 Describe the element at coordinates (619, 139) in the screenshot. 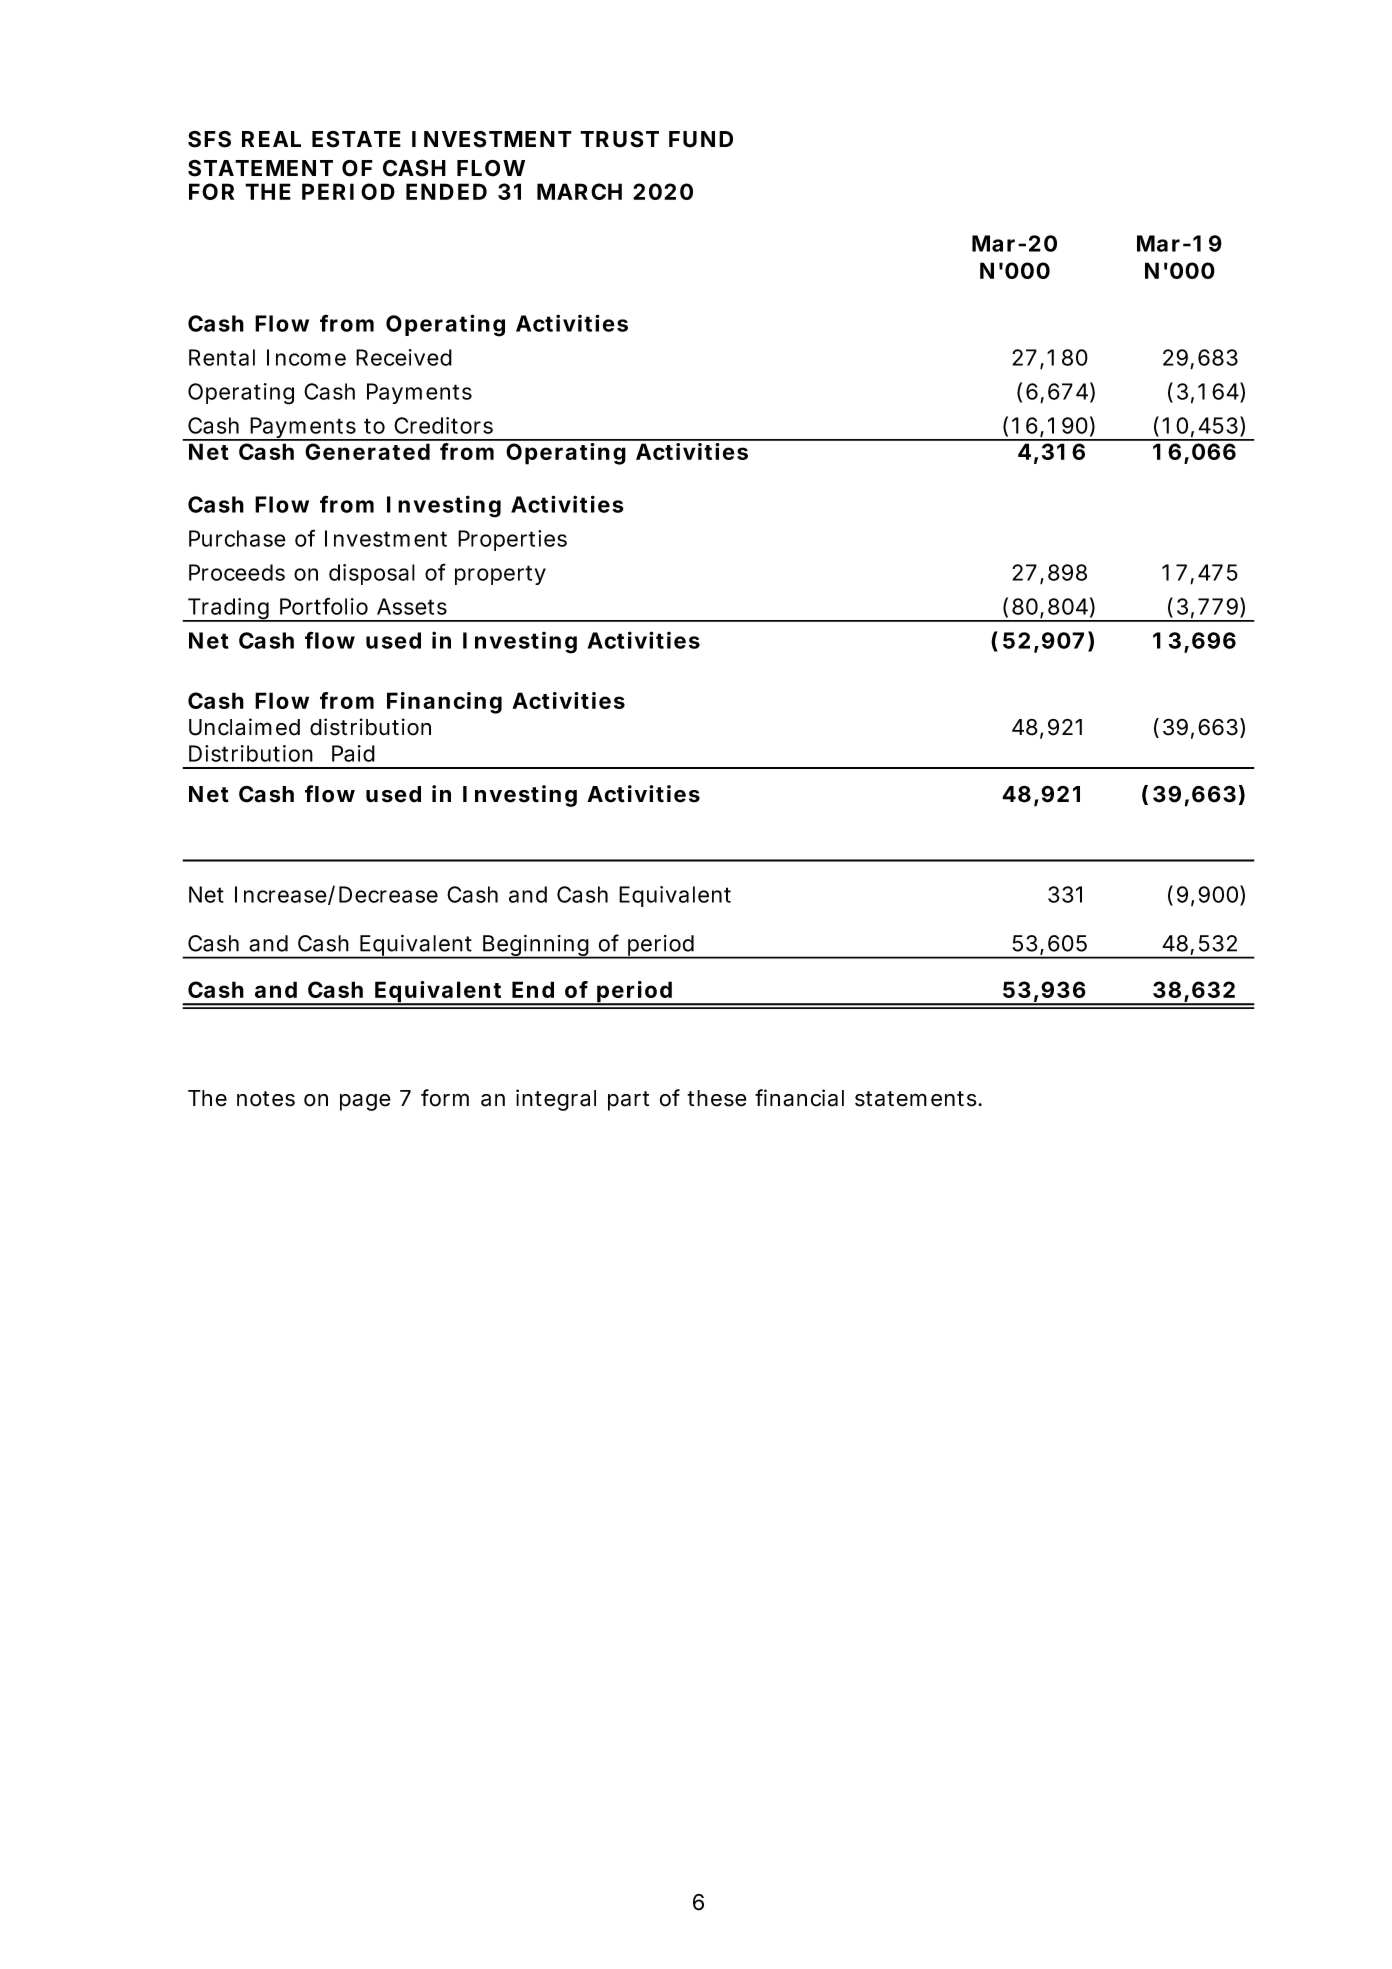

I see `TRUST` at that location.
